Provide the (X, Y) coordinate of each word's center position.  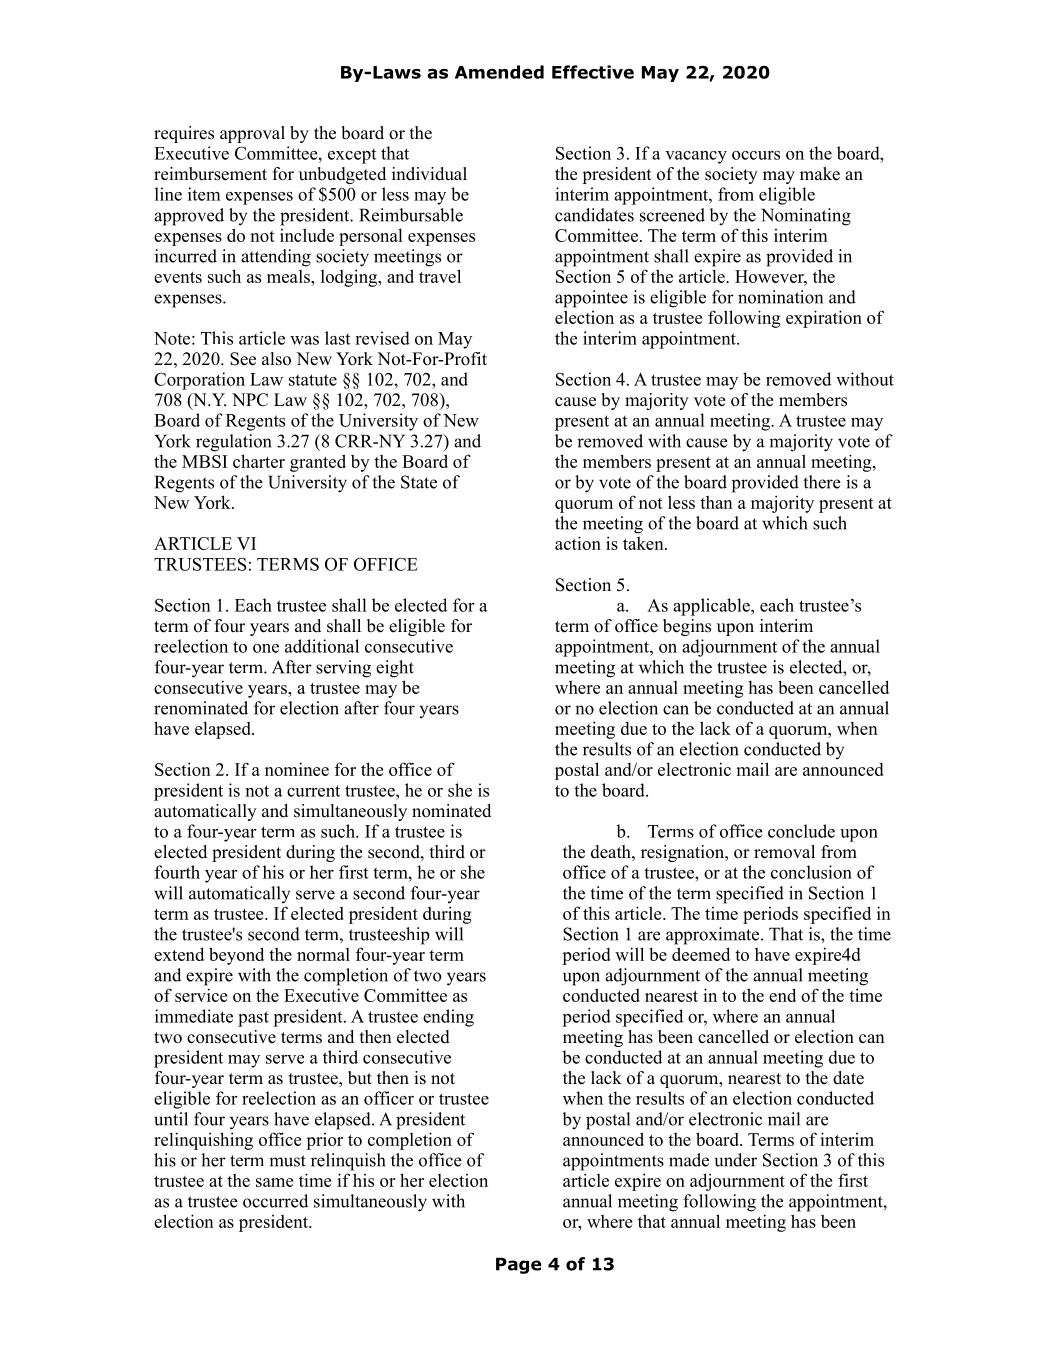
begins (687, 627)
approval (252, 134)
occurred (275, 1201)
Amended (499, 72)
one (266, 648)
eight (395, 669)
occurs (756, 155)
